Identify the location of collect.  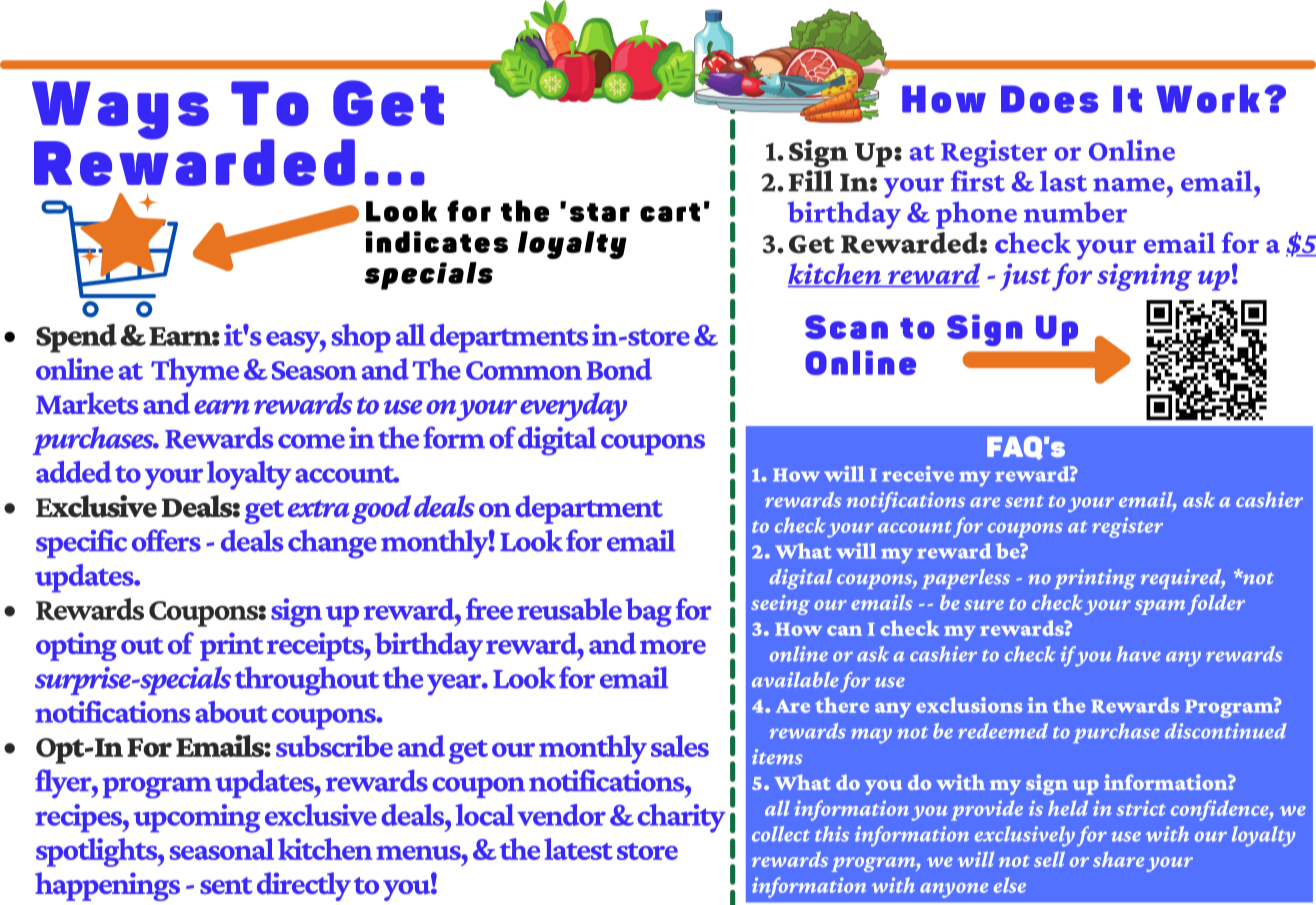
(781, 834).
